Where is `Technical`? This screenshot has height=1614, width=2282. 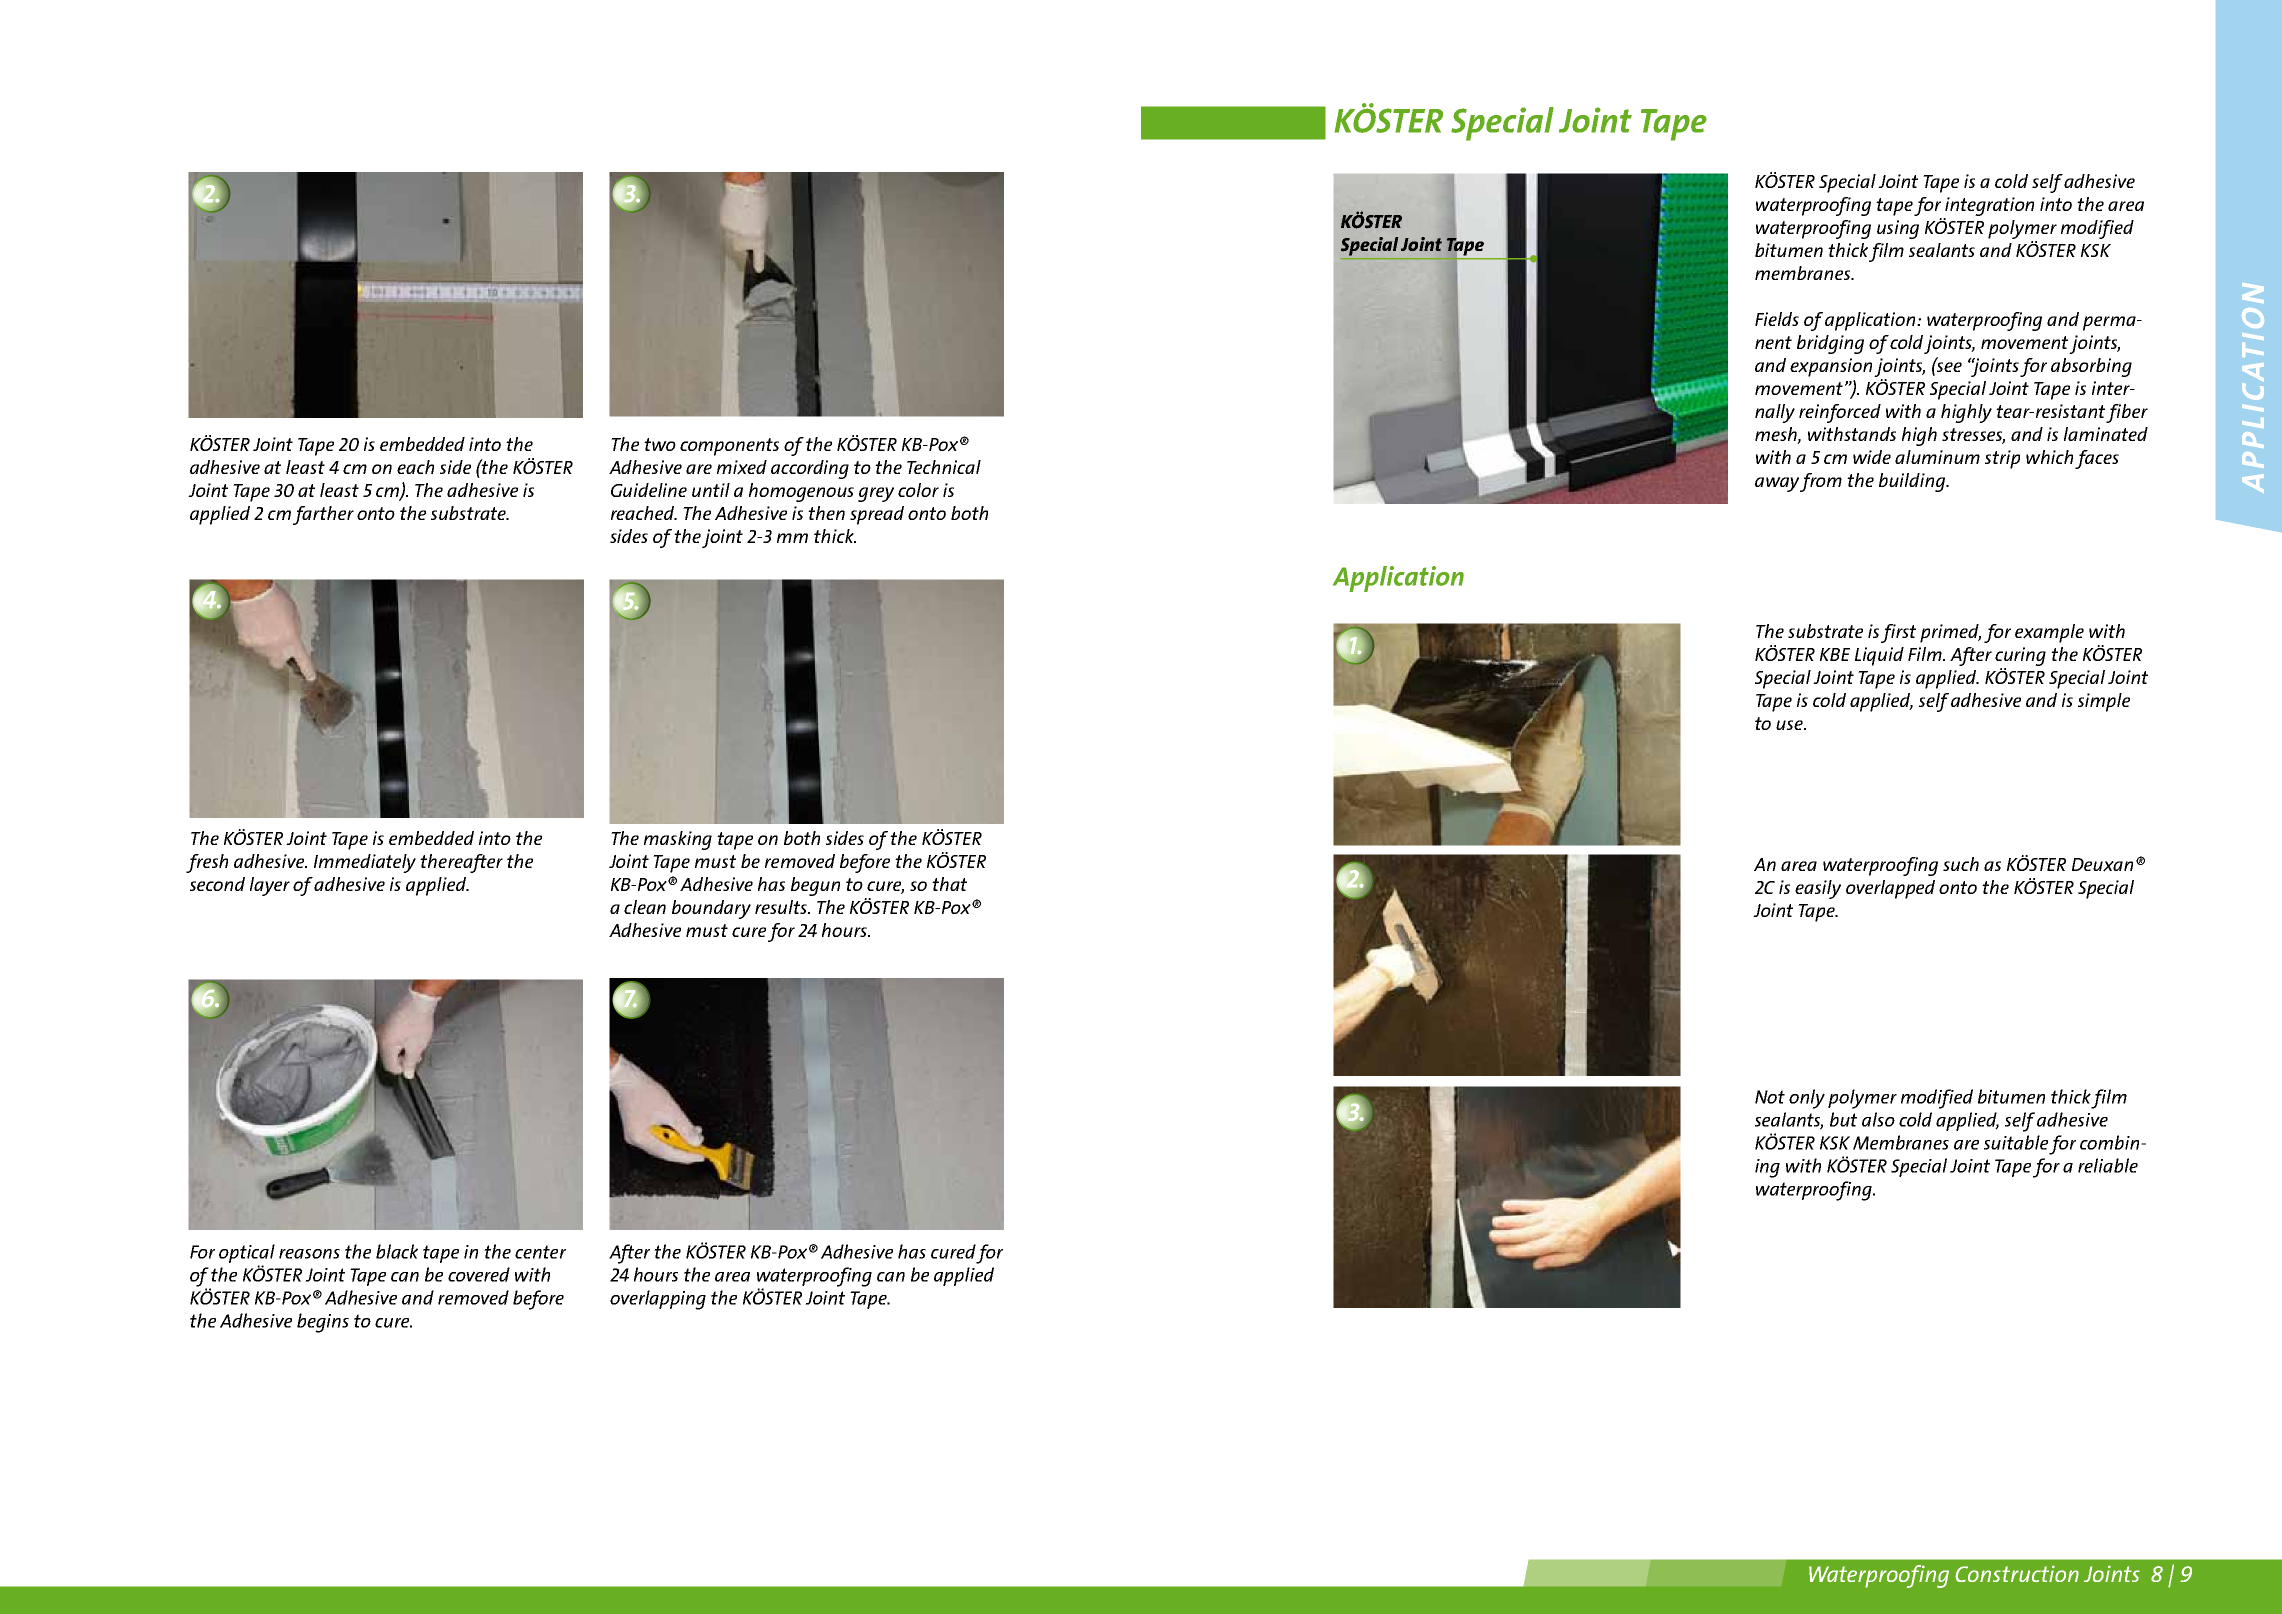
Technical is located at coordinates (944, 467).
